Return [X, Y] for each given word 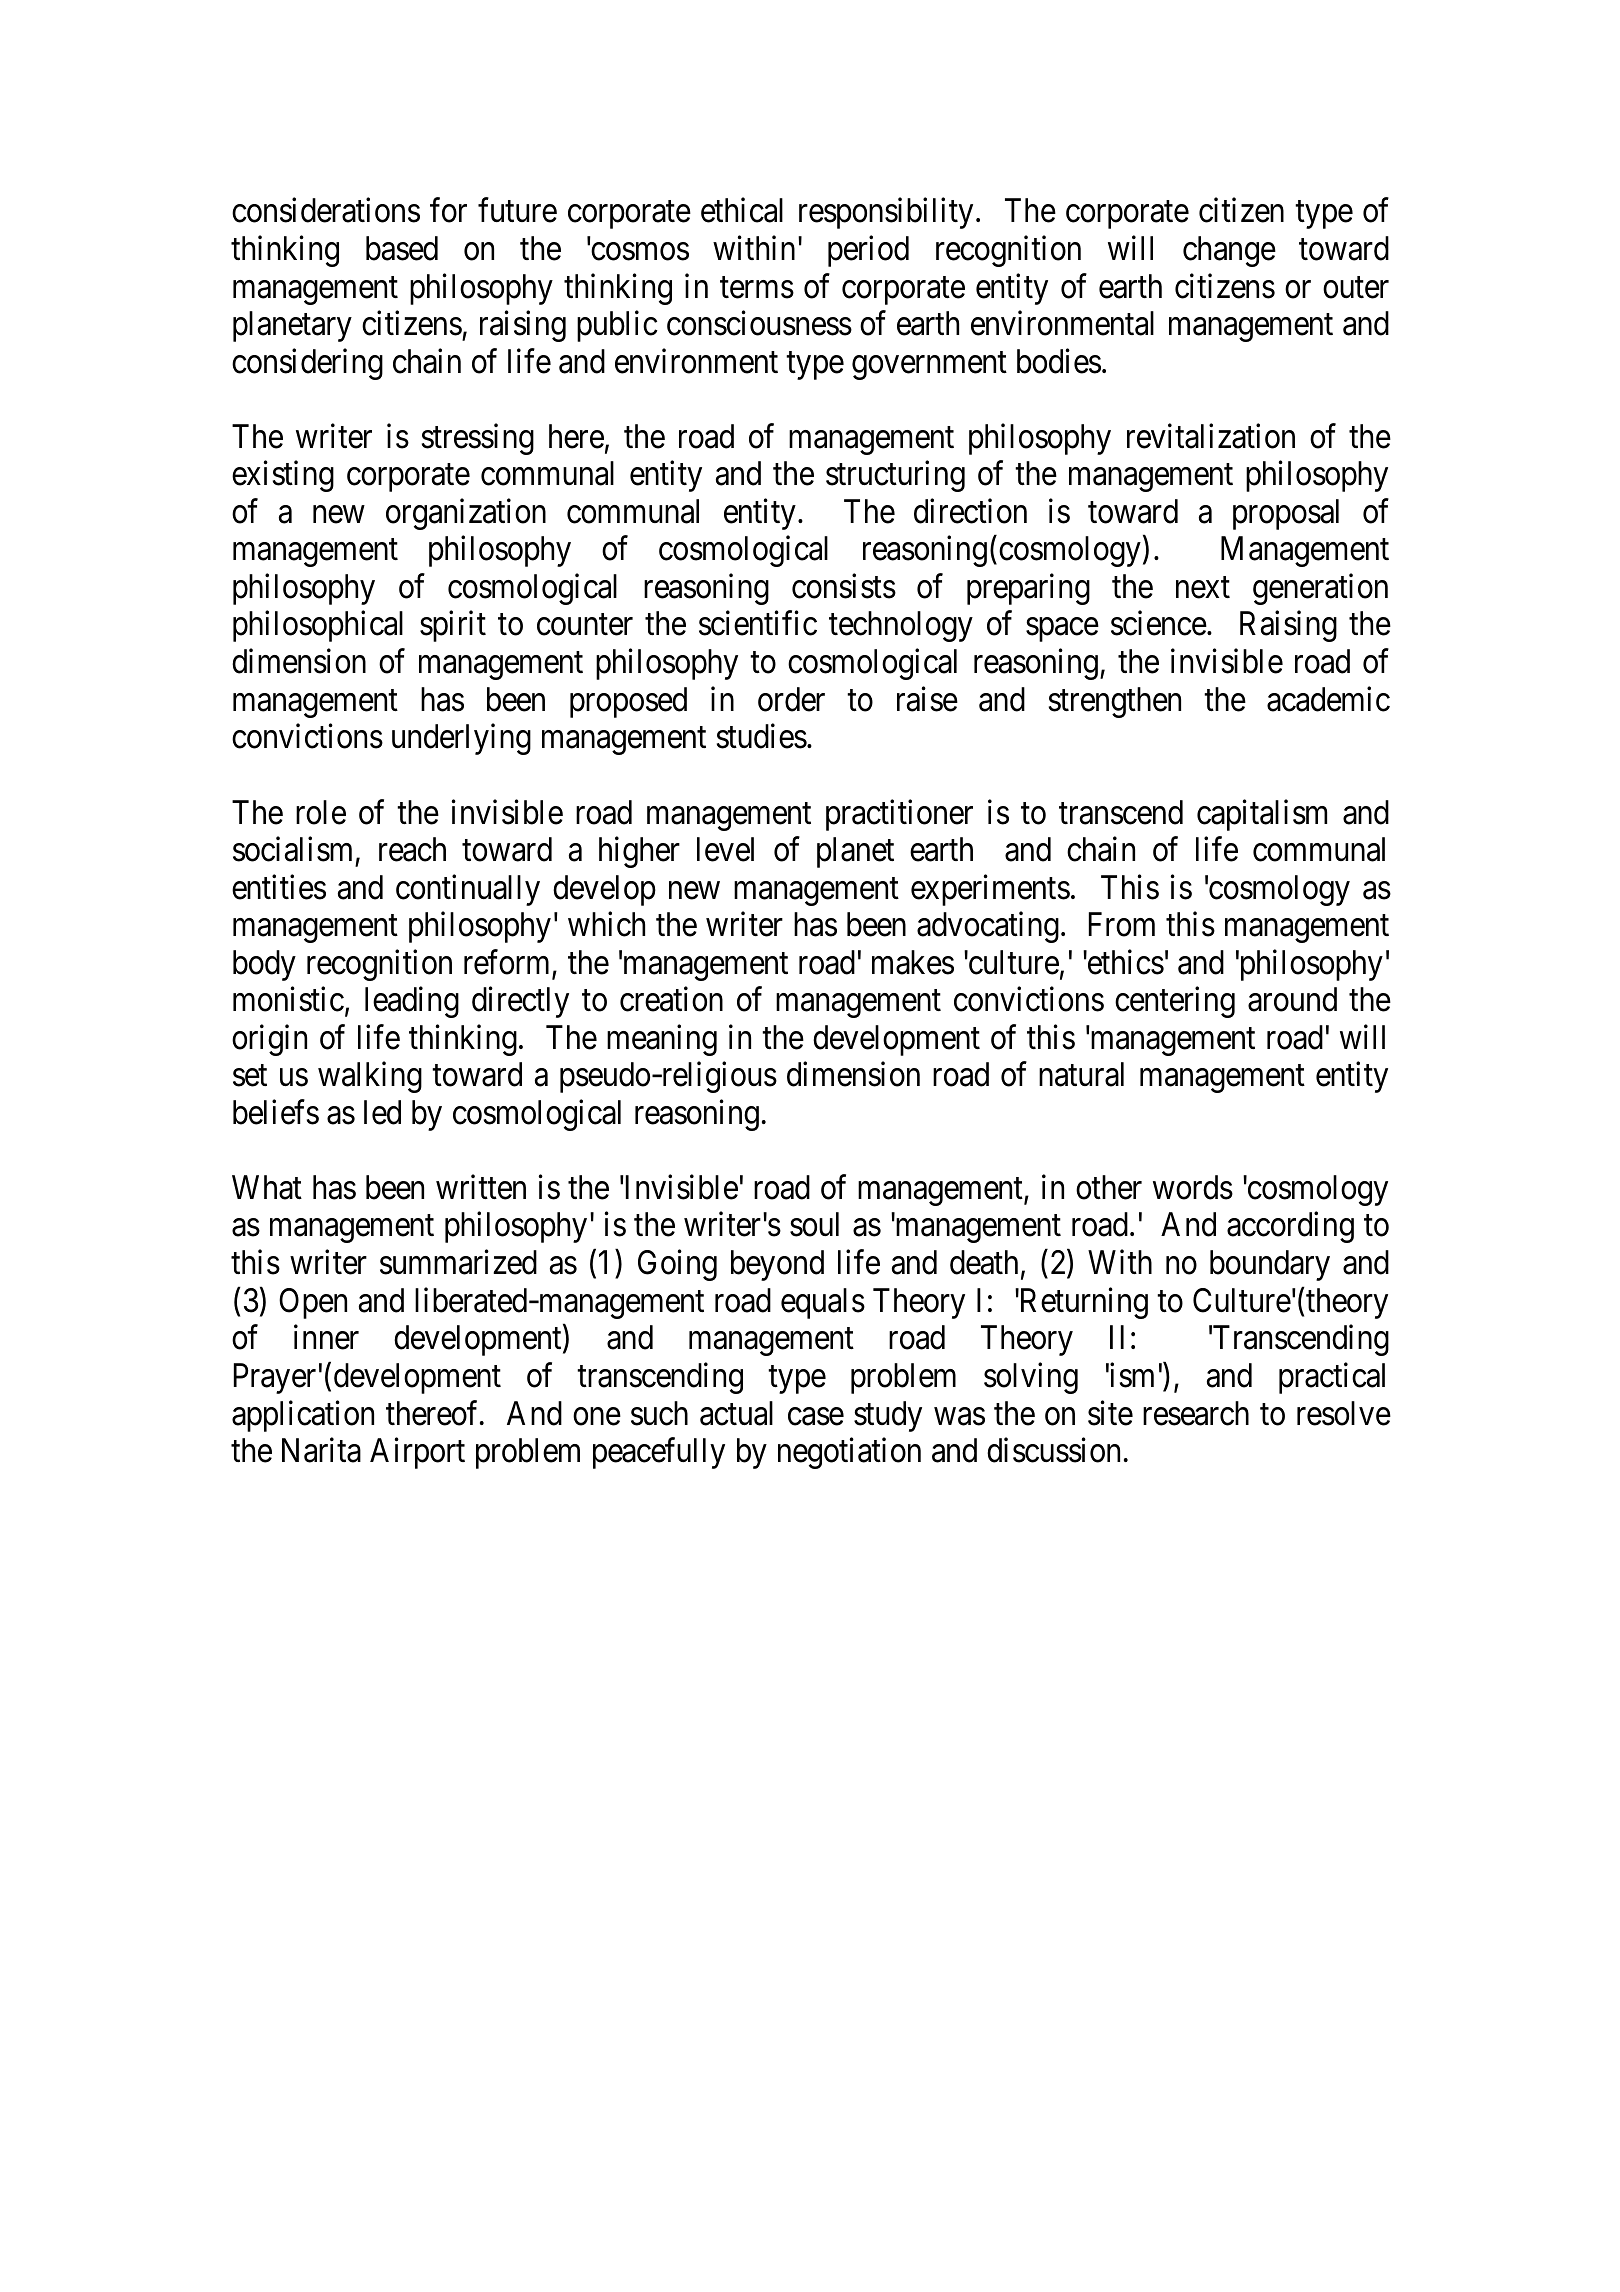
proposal [1286, 514]
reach [412, 849]
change [1229, 251]
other [1109, 1187]
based [402, 248]
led [382, 1112]
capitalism [1262, 815]
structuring [895, 476]
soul [814, 1224]
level [725, 849]
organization [466, 514]
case [816, 1417]
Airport [417, 1453]
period [868, 251]
